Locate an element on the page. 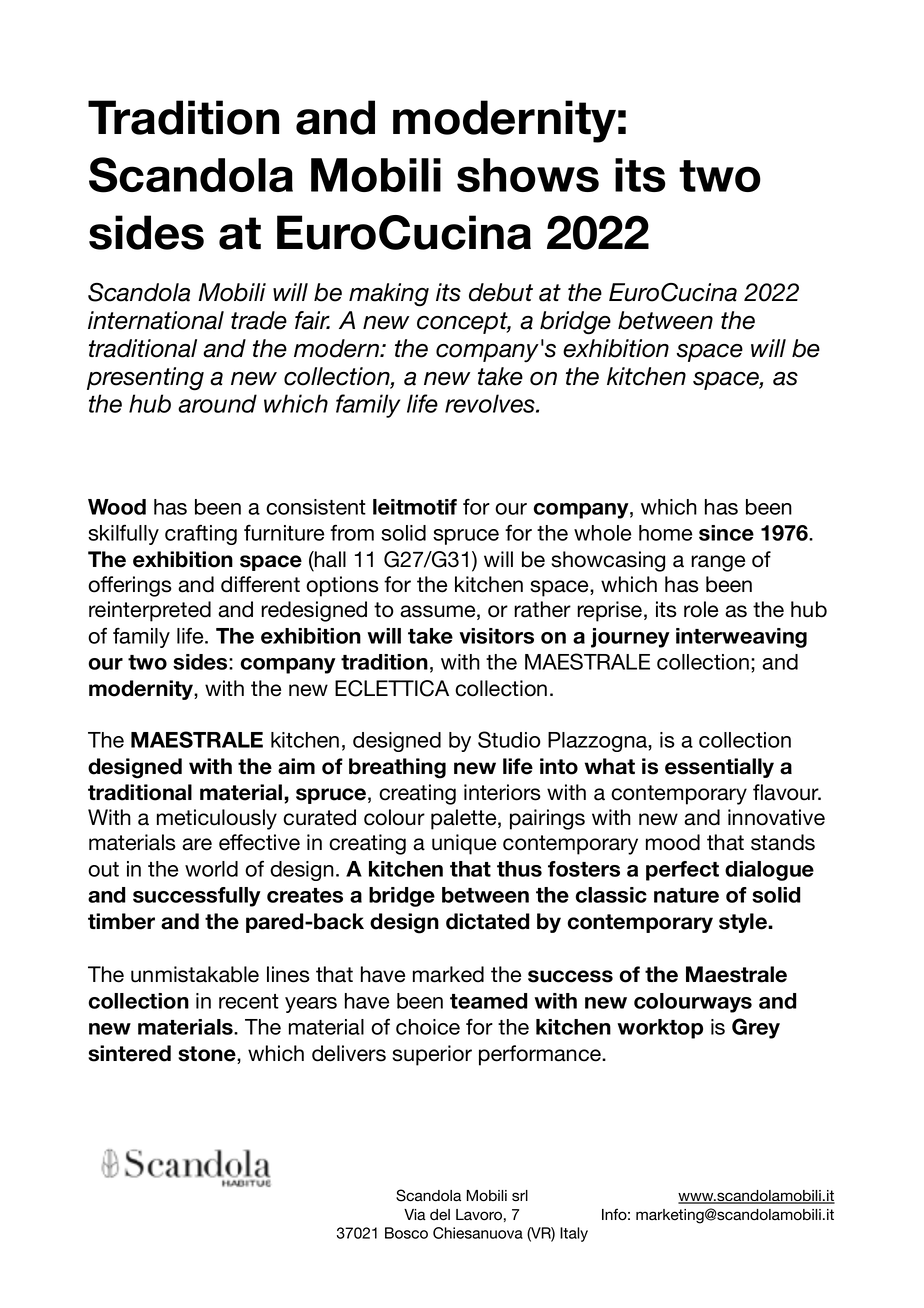 Image resolution: width=924 pixels, height=1308 pixels. international is located at coordinates (156, 320).
